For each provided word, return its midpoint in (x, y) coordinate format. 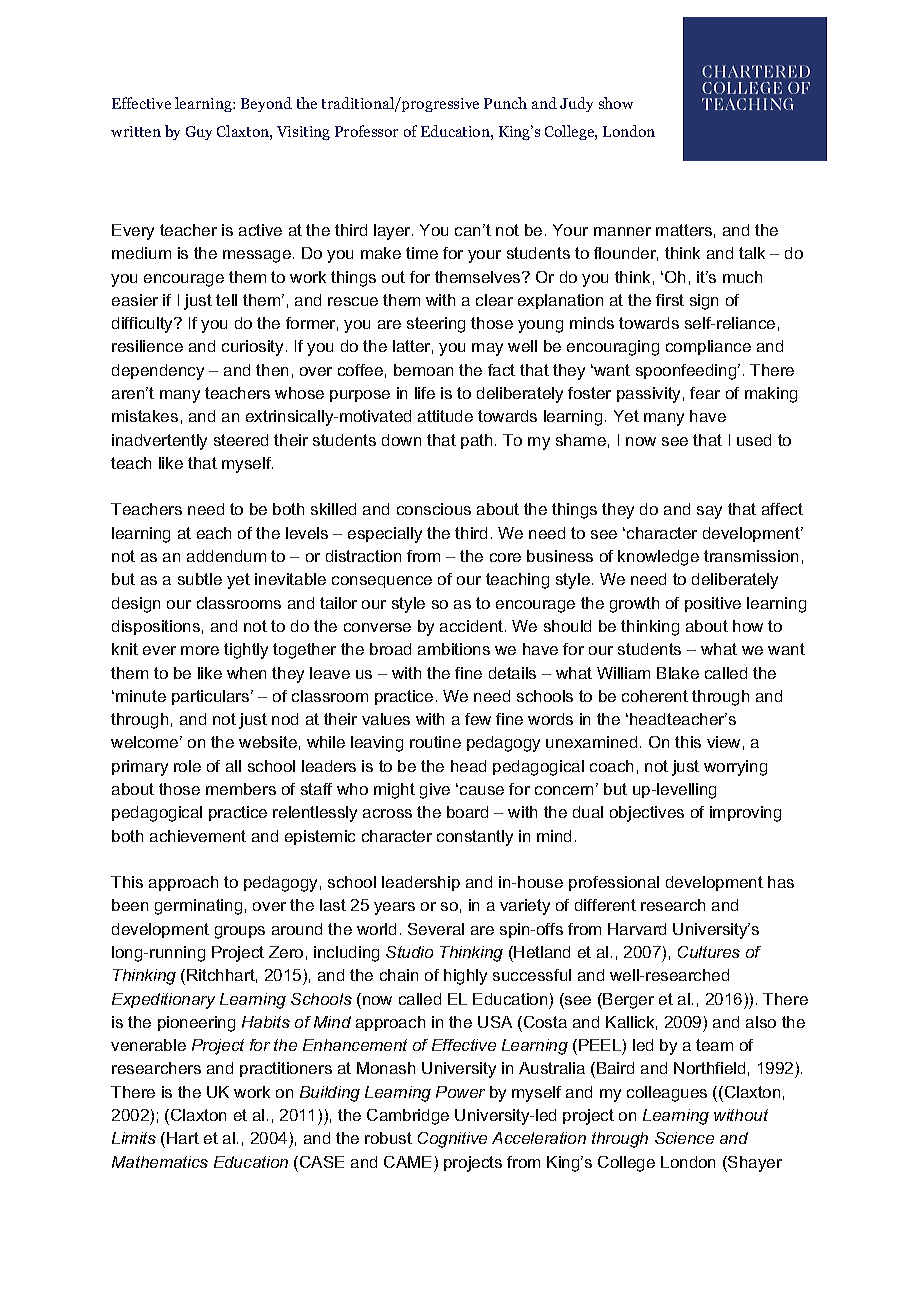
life (425, 393)
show (616, 103)
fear (705, 393)
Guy (199, 133)
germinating (198, 907)
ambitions (454, 649)
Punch (505, 103)
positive (713, 604)
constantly (475, 838)
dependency (158, 372)
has (781, 882)
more (200, 650)
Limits (134, 1138)
